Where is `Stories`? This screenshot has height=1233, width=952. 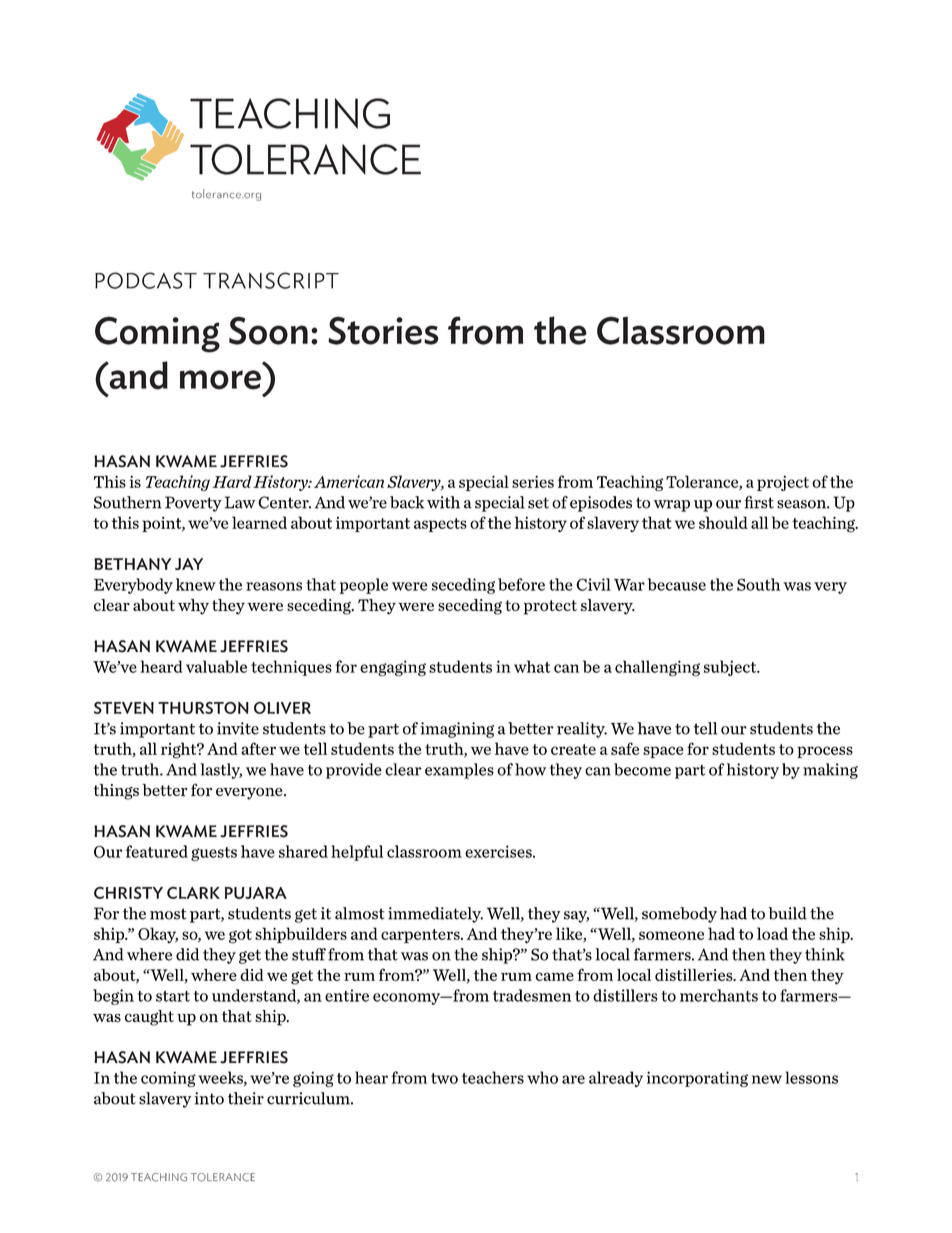 Stories is located at coordinates (383, 330).
